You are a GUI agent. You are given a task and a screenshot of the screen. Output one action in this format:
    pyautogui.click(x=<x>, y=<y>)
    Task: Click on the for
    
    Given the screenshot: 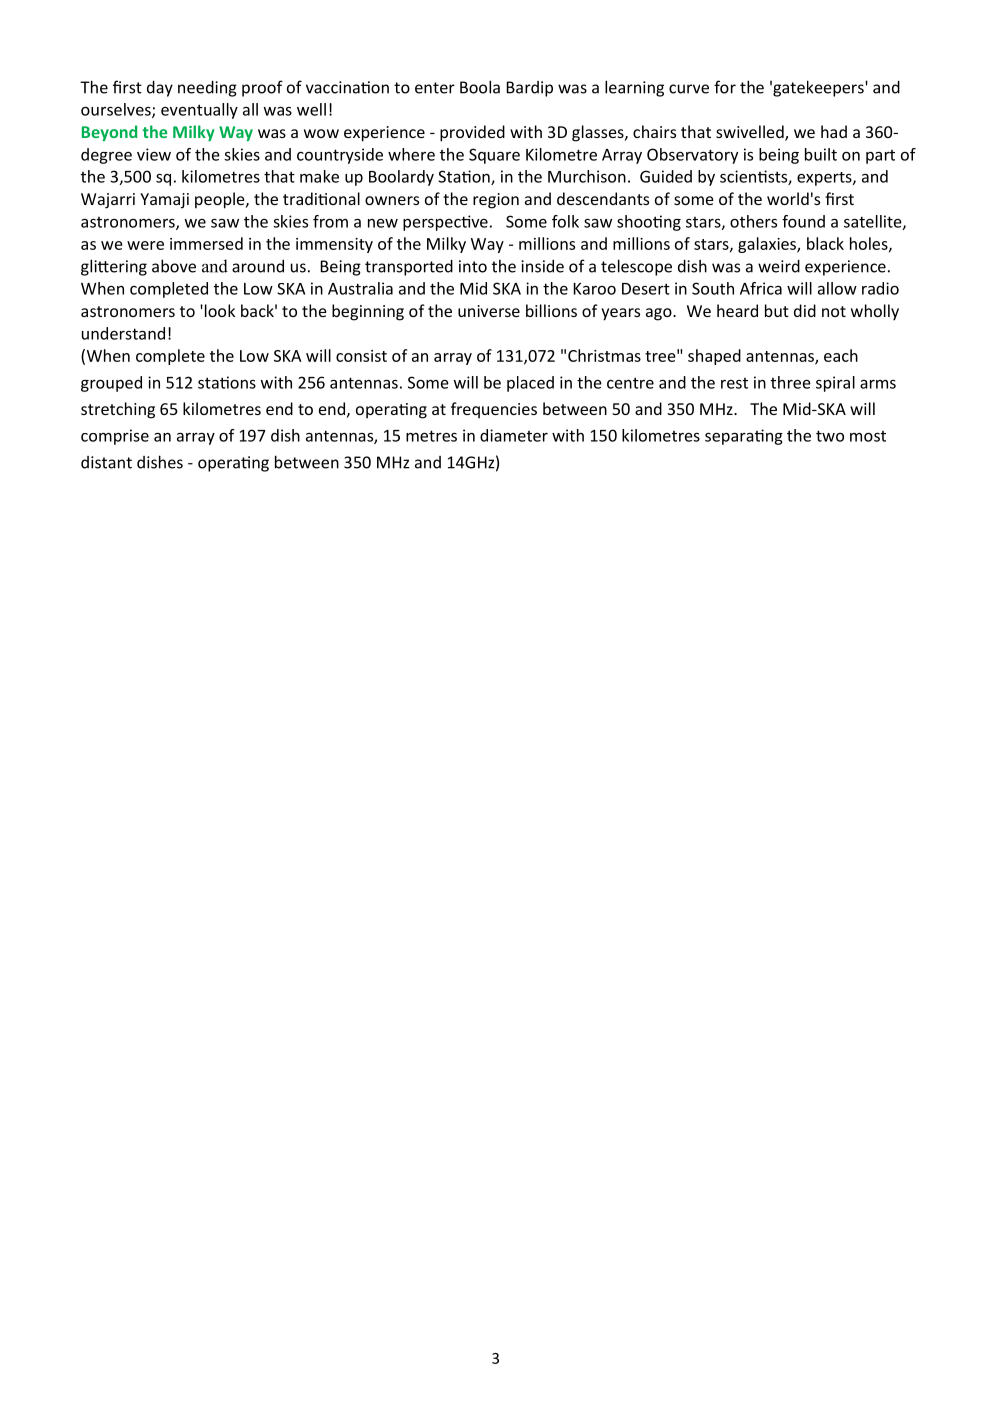 What is the action you would take?
    pyautogui.click(x=725, y=87)
